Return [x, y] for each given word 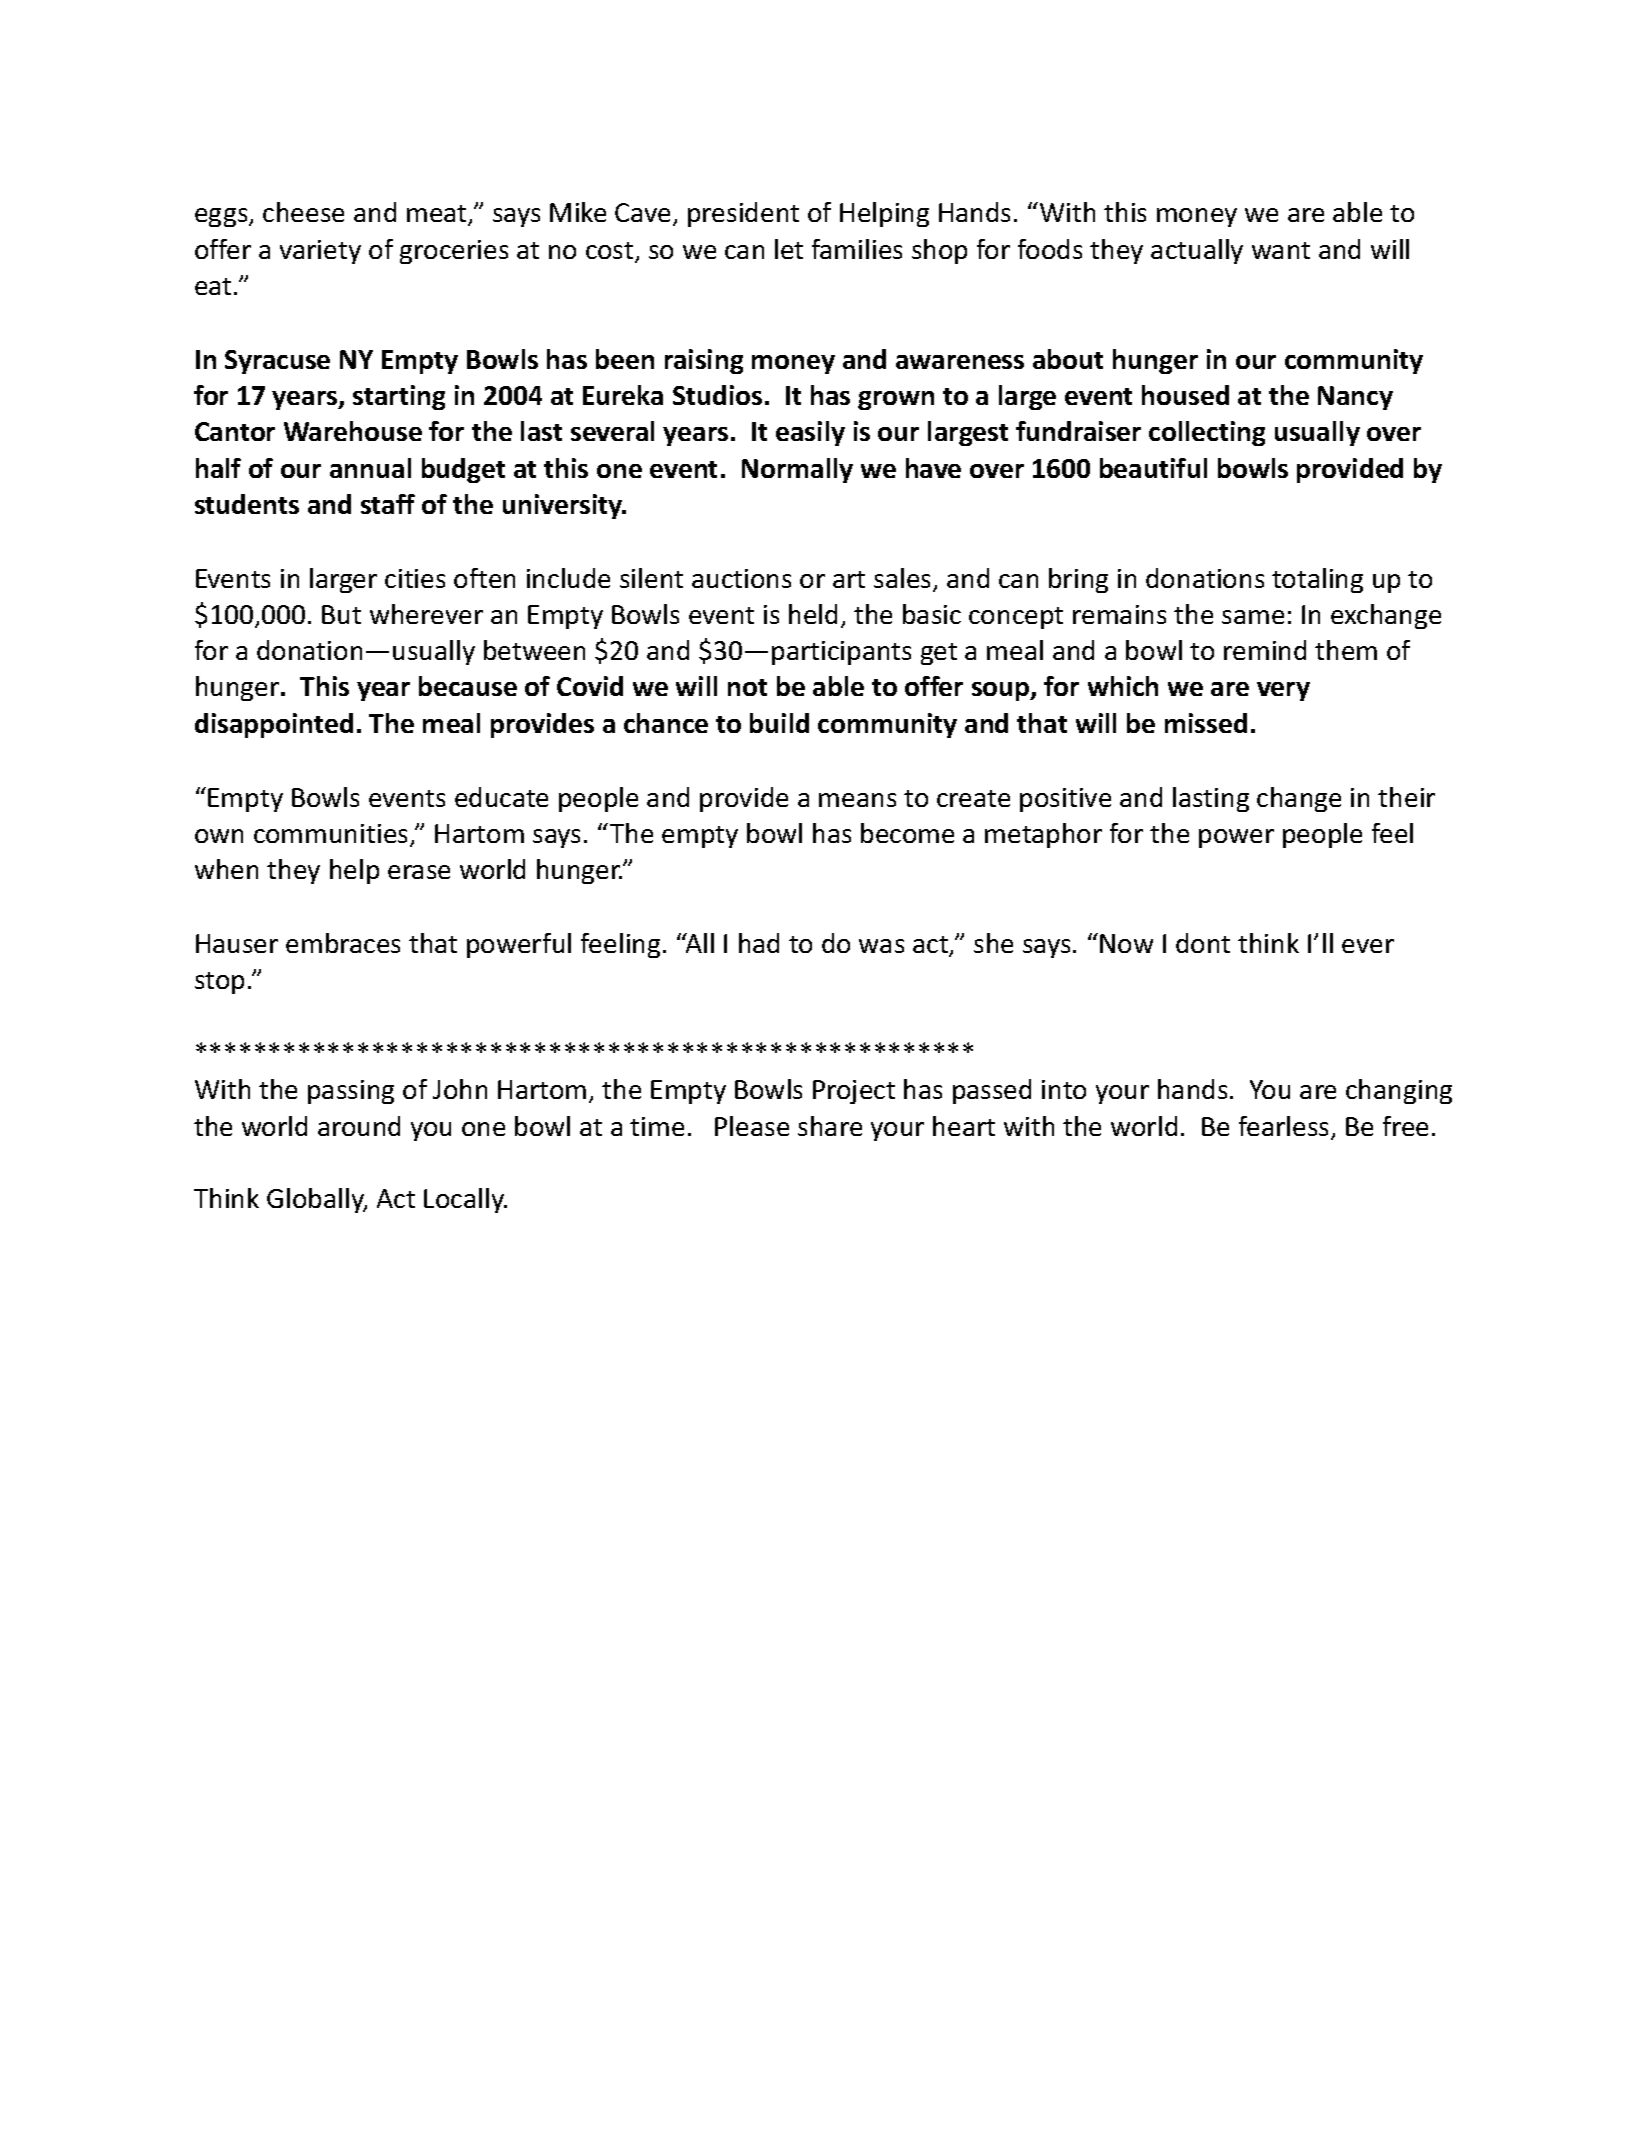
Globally [317, 1200]
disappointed [274, 725]
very [1283, 691]
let [789, 249]
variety [320, 252]
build [779, 723]
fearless [1285, 1127]
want [1281, 250]
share [830, 1126]
